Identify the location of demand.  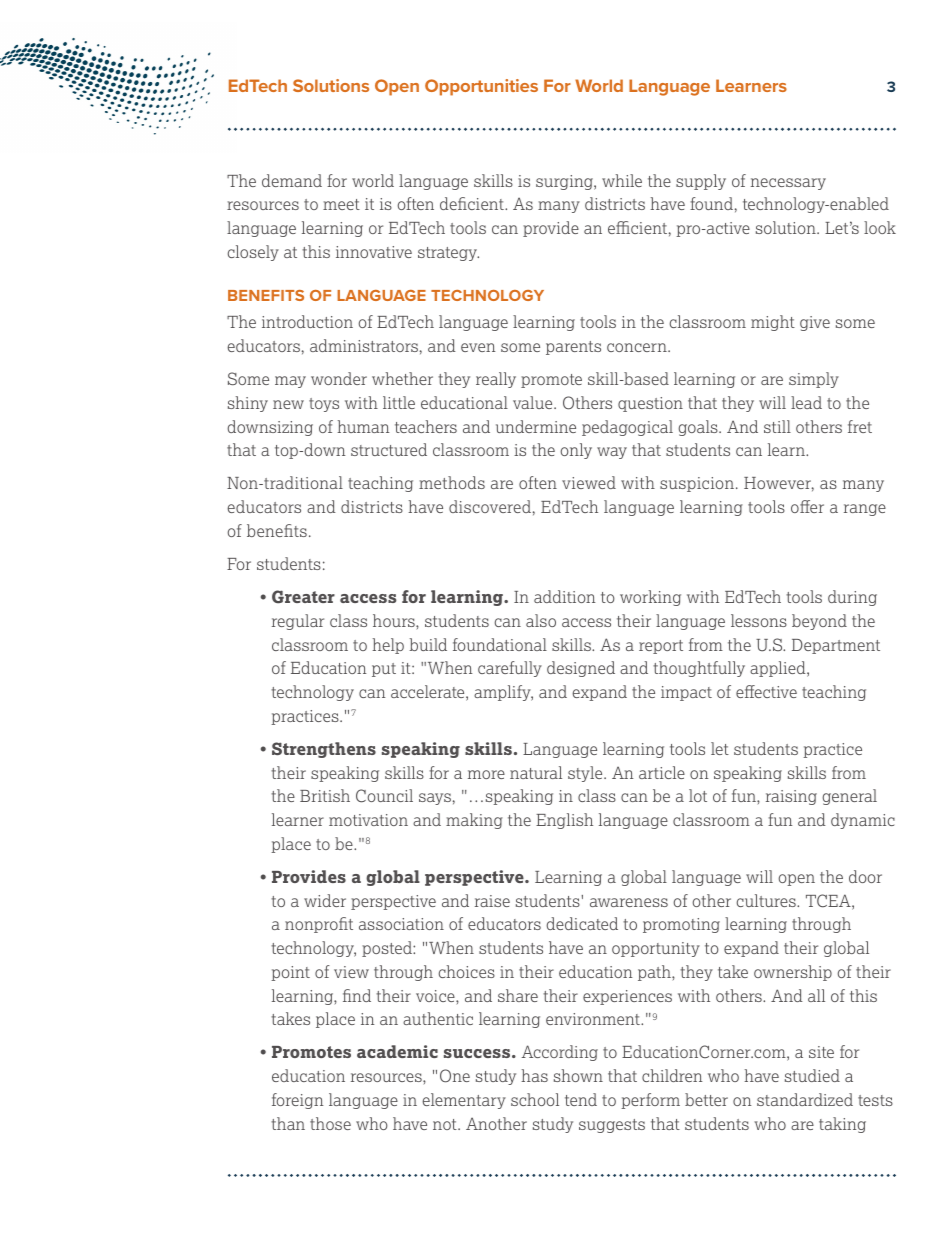
(292, 180).
